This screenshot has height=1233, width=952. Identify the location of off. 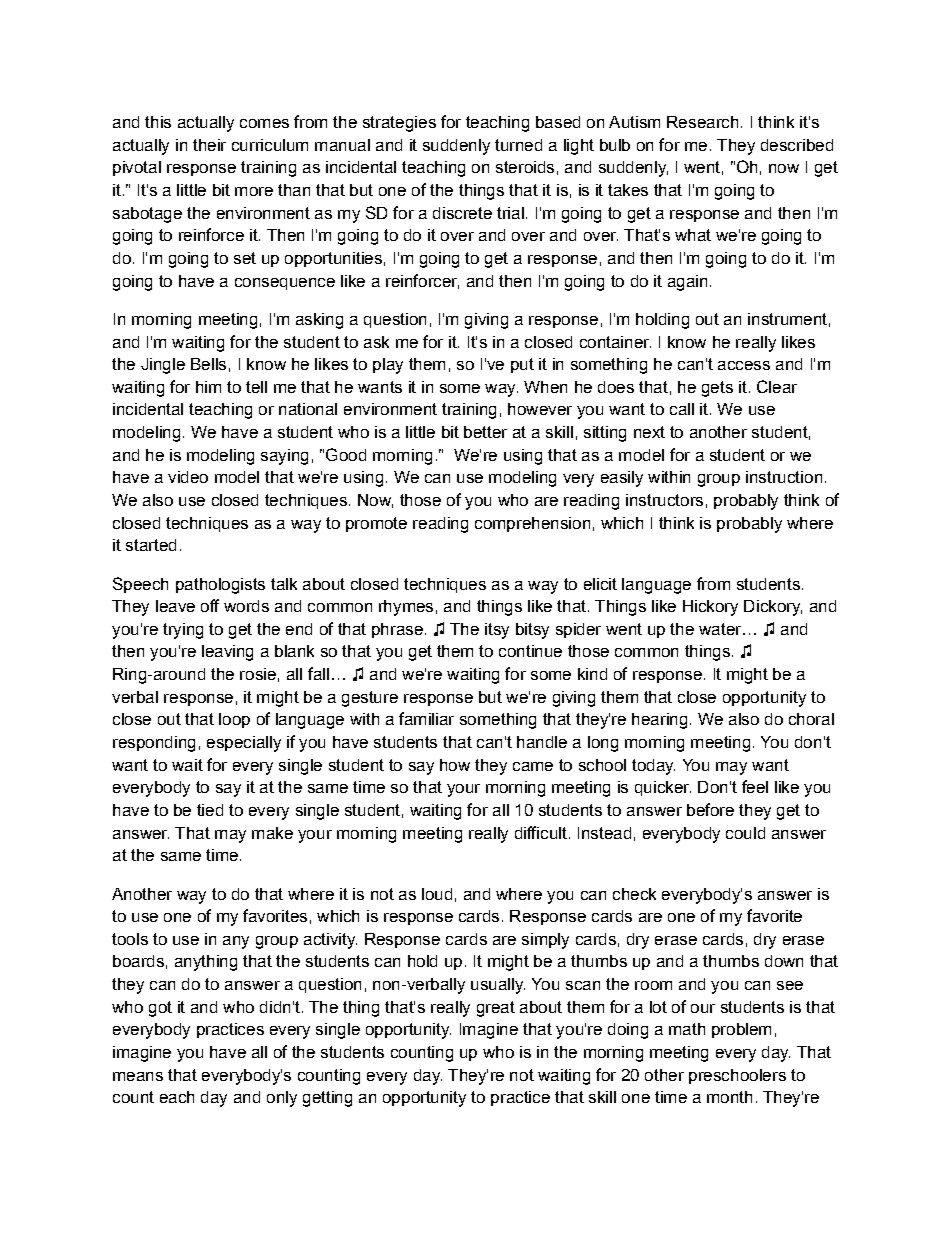
(210, 605).
